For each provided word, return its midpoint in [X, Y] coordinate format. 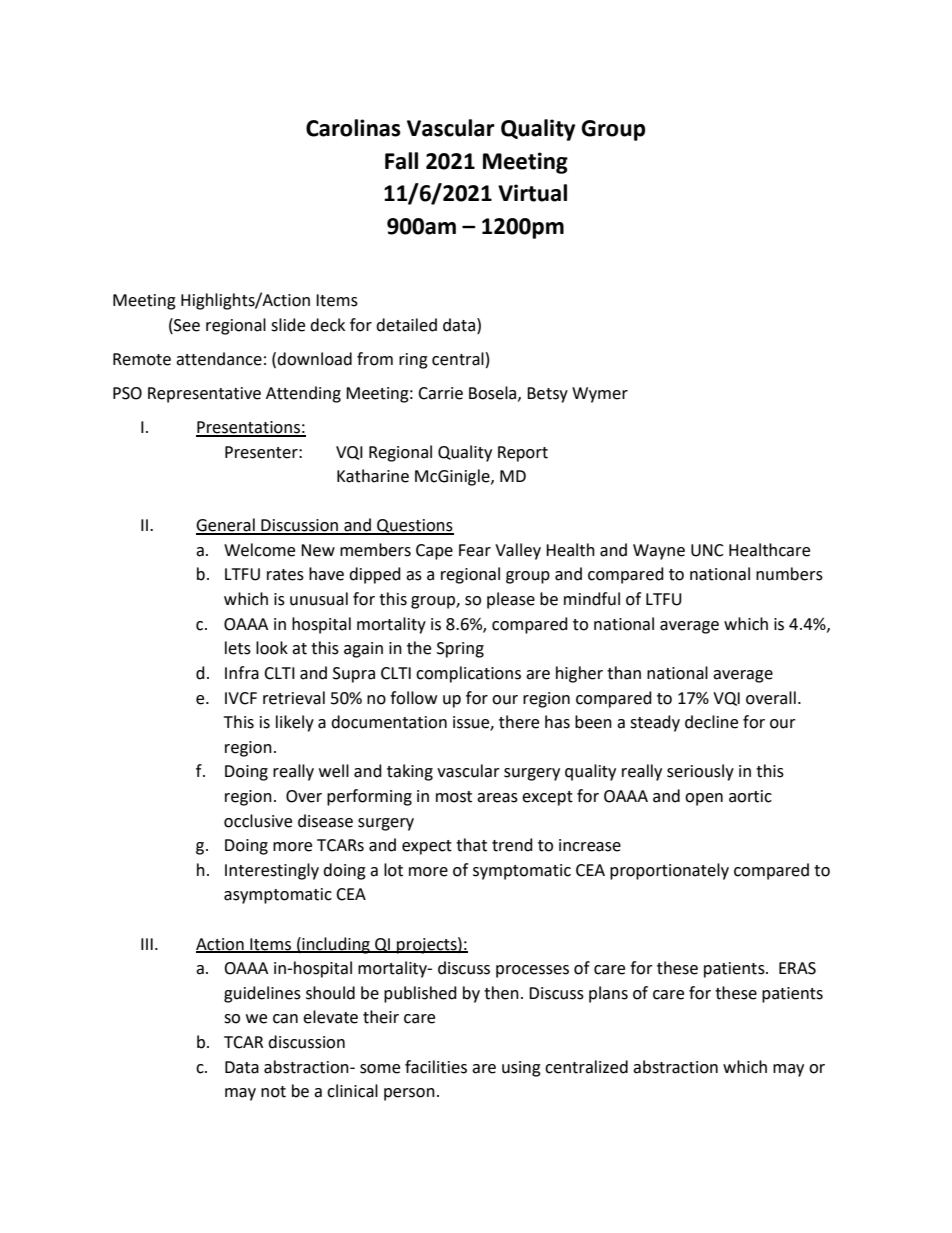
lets [238, 648]
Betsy [547, 395]
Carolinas [353, 128]
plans [608, 994]
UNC [707, 550]
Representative [204, 395]
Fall [401, 161]
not [273, 1092]
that [471, 845]
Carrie [440, 393]
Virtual [532, 193]
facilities [436, 1067]
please [511, 600]
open [704, 799]
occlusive [258, 821]
